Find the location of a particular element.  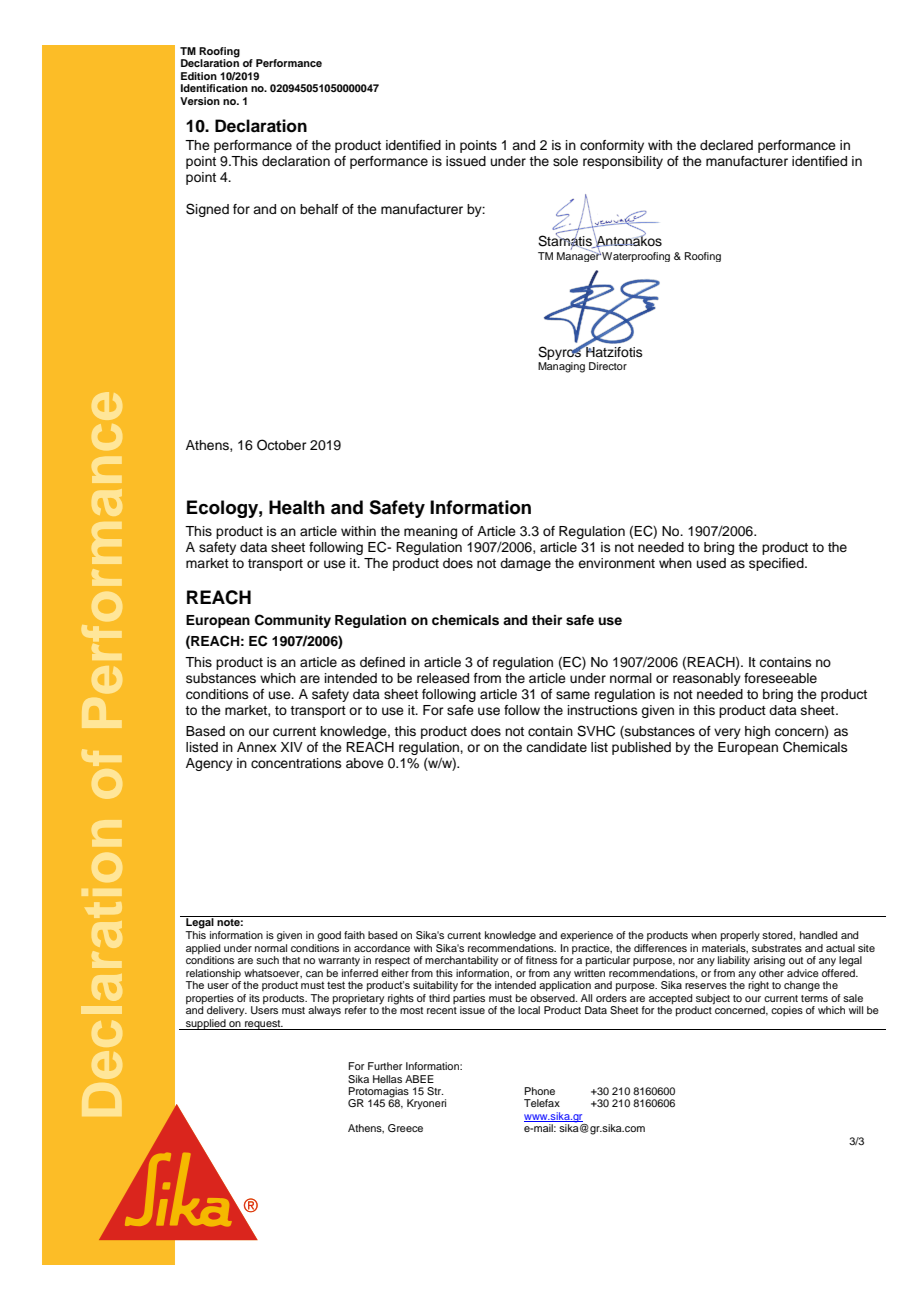

specified is located at coordinates (777, 564).
